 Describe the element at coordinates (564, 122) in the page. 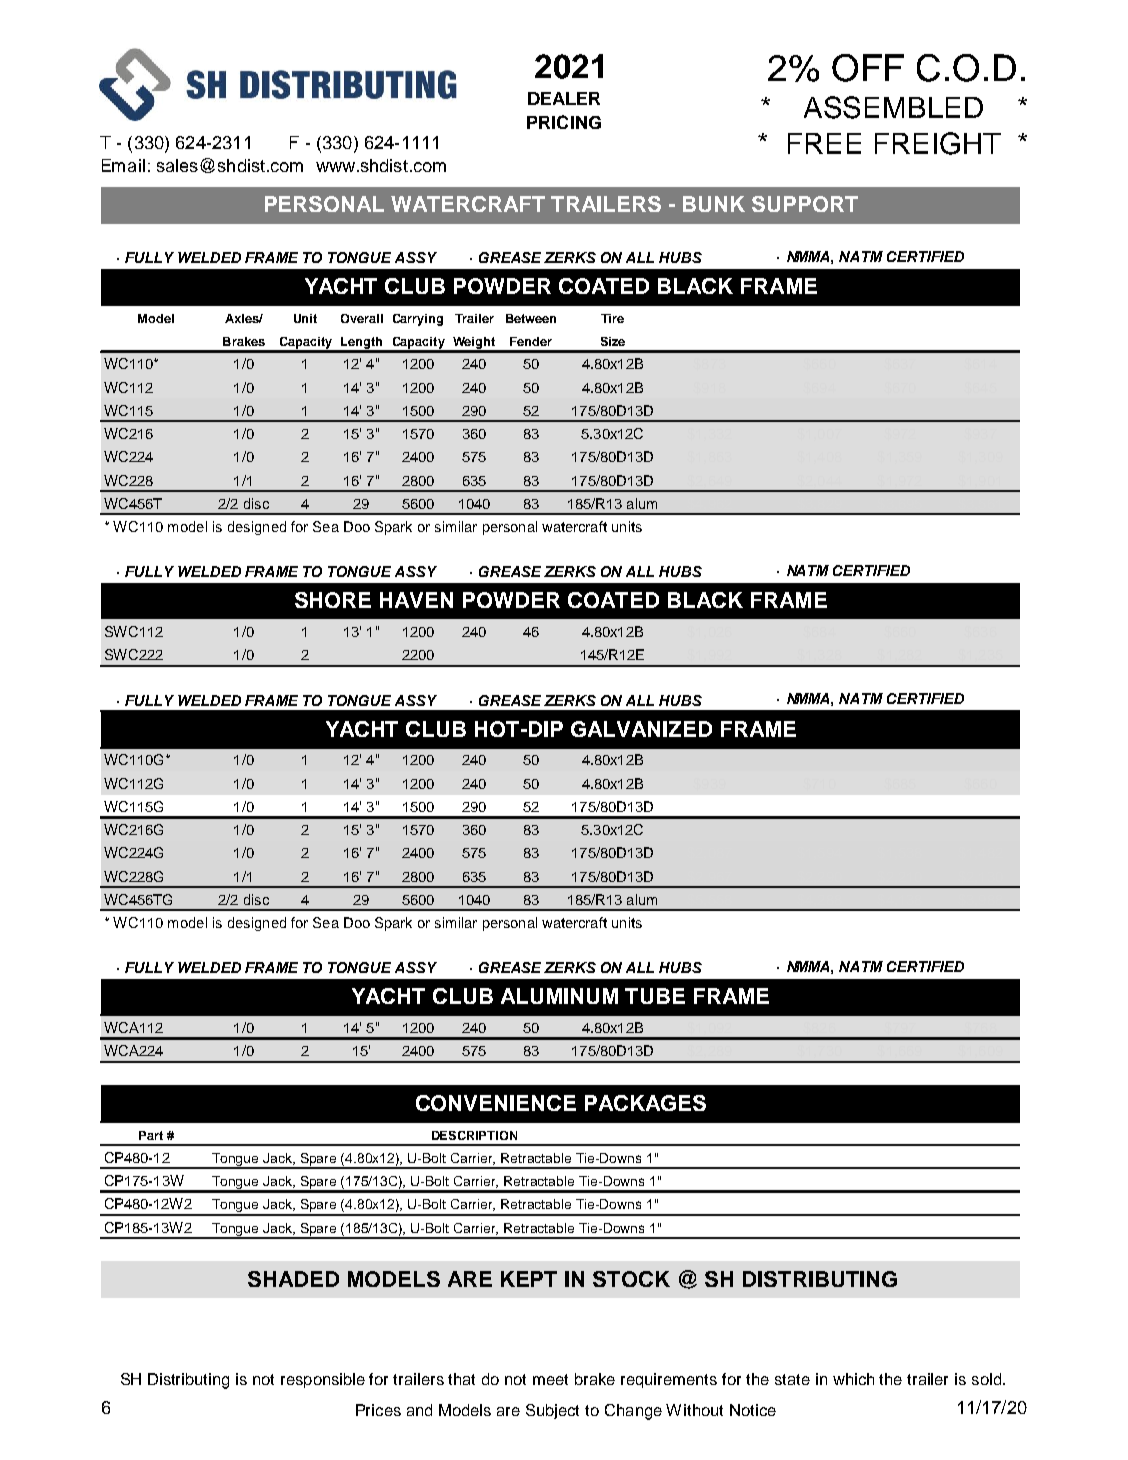

I see `PRICING` at that location.
